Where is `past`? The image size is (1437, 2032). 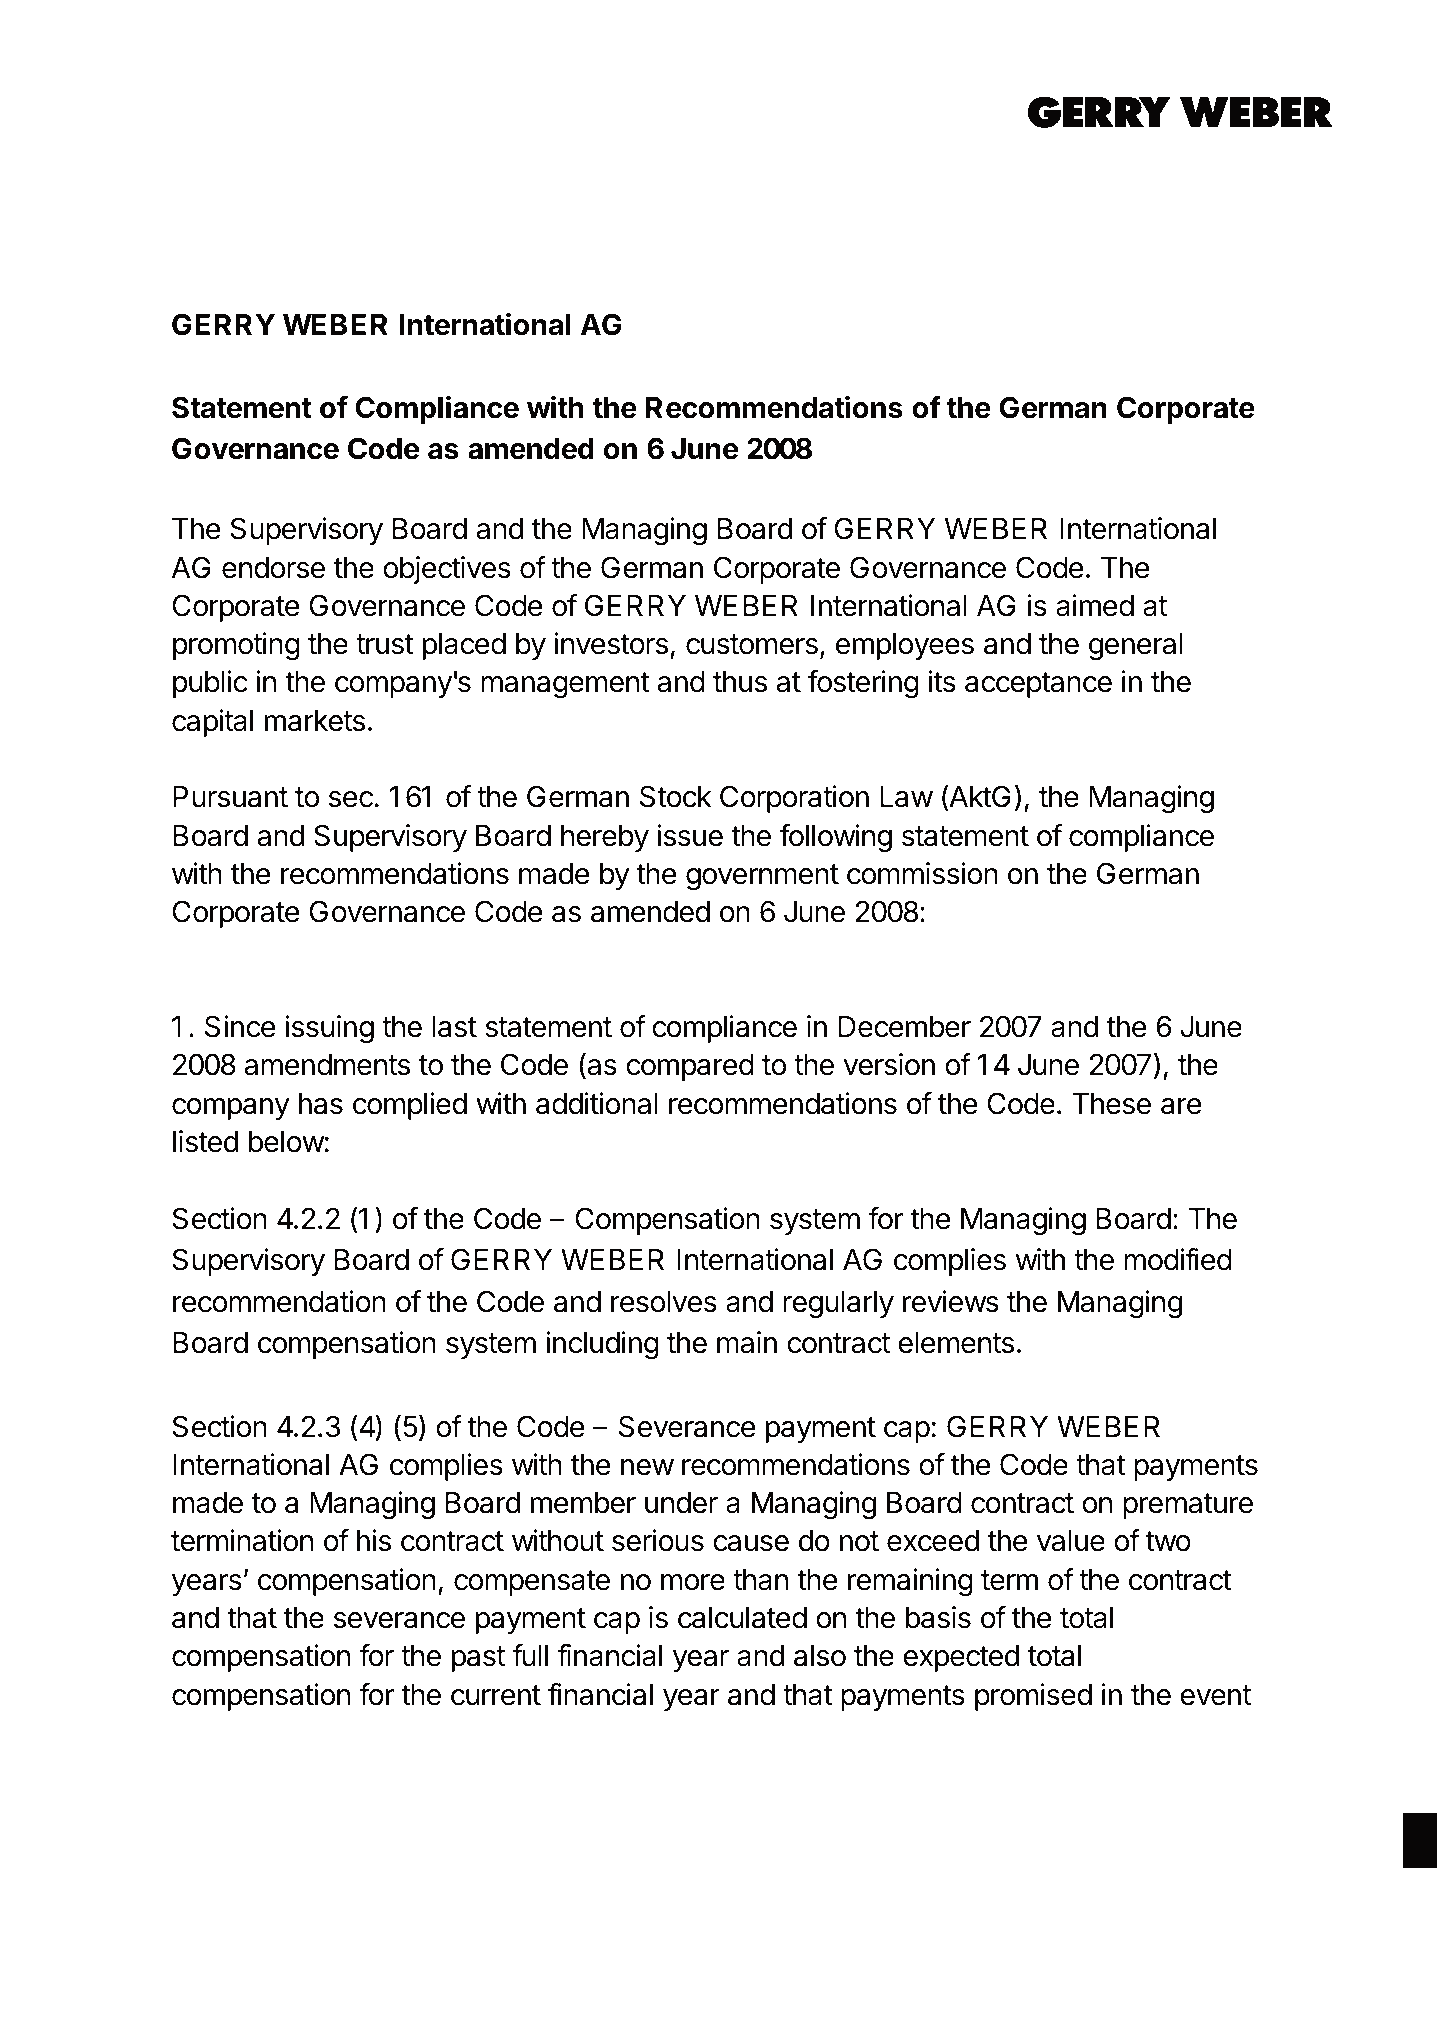 past is located at coordinates (478, 1659).
